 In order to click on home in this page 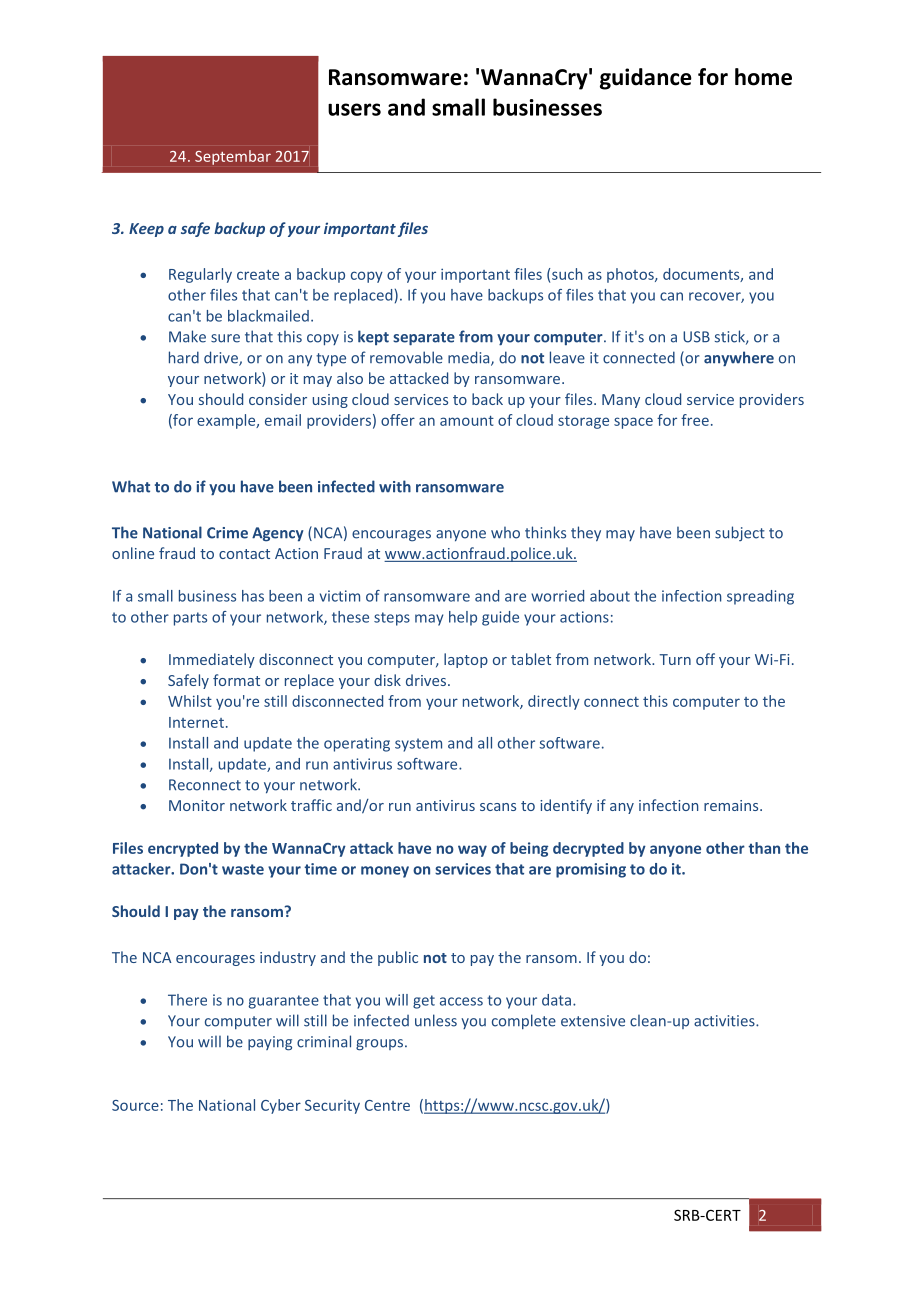, I will do `click(763, 77)`.
